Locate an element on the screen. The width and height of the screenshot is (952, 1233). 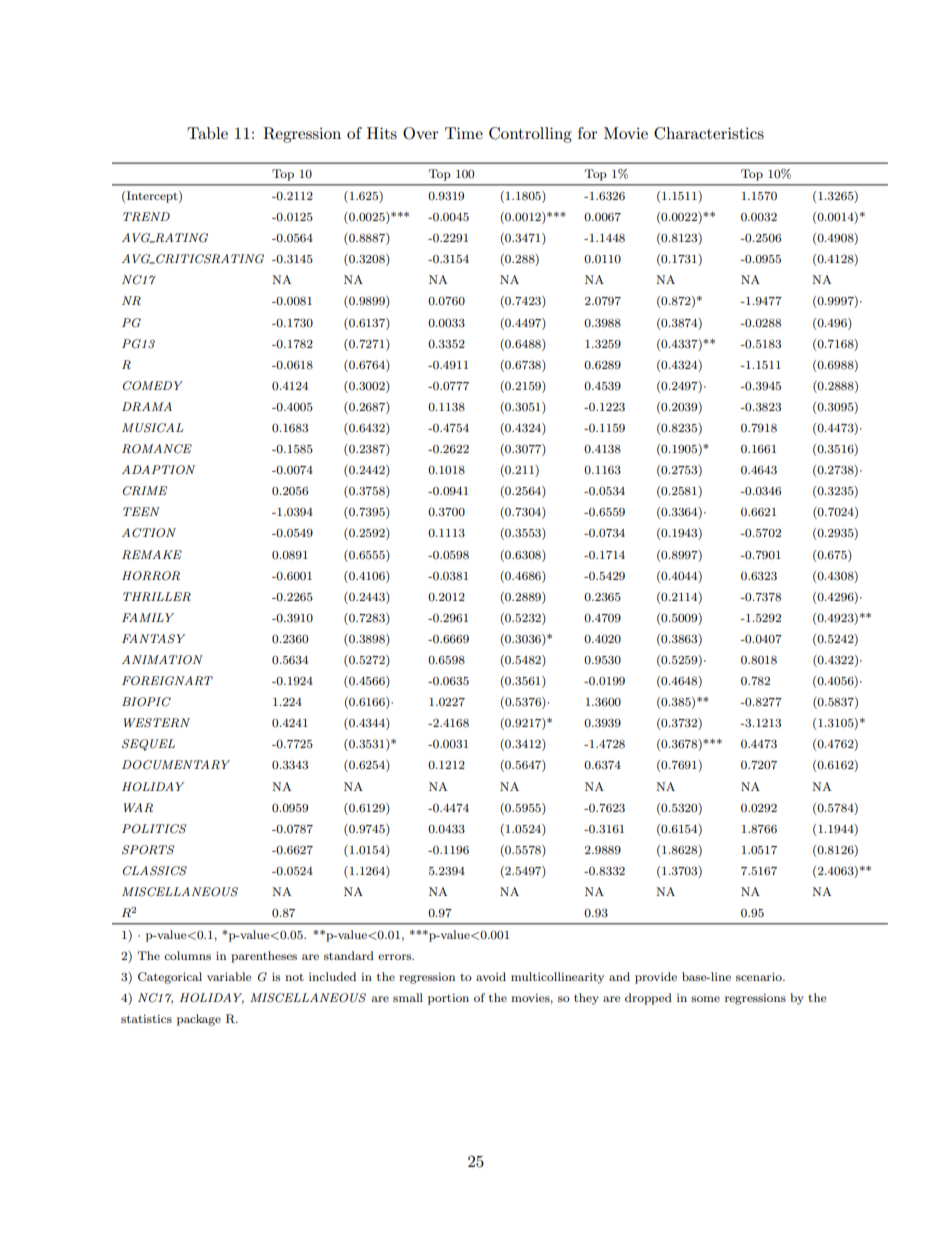
Characteristics is located at coordinates (709, 133).
